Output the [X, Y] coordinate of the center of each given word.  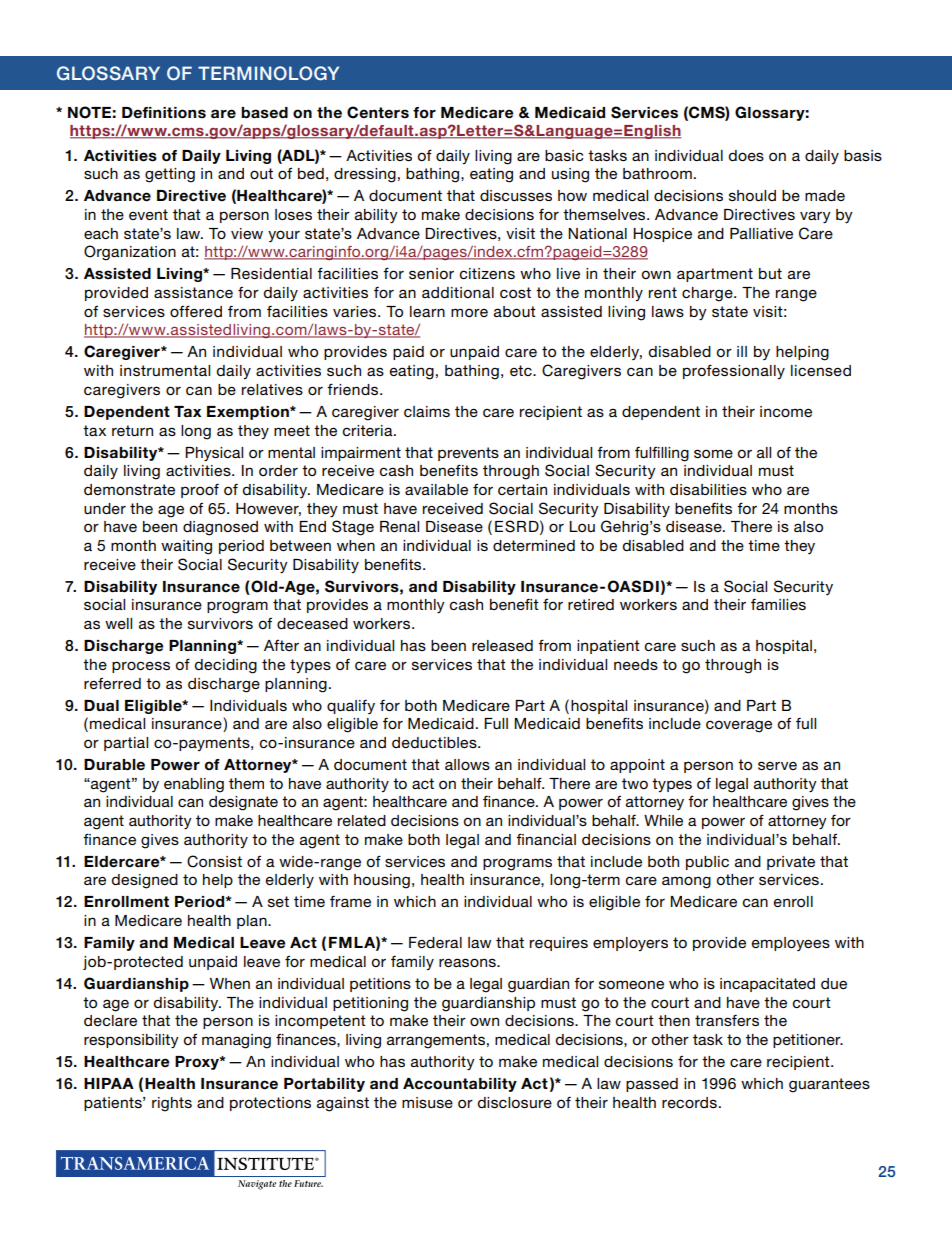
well [118, 623]
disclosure [515, 1102]
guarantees [829, 1085]
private [791, 863]
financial [546, 839]
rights [172, 1104]
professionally [734, 371]
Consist [214, 861]
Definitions [164, 113]
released [502, 645]
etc [522, 370]
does [746, 155]
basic [564, 155]
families [778, 604]
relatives [272, 389]
